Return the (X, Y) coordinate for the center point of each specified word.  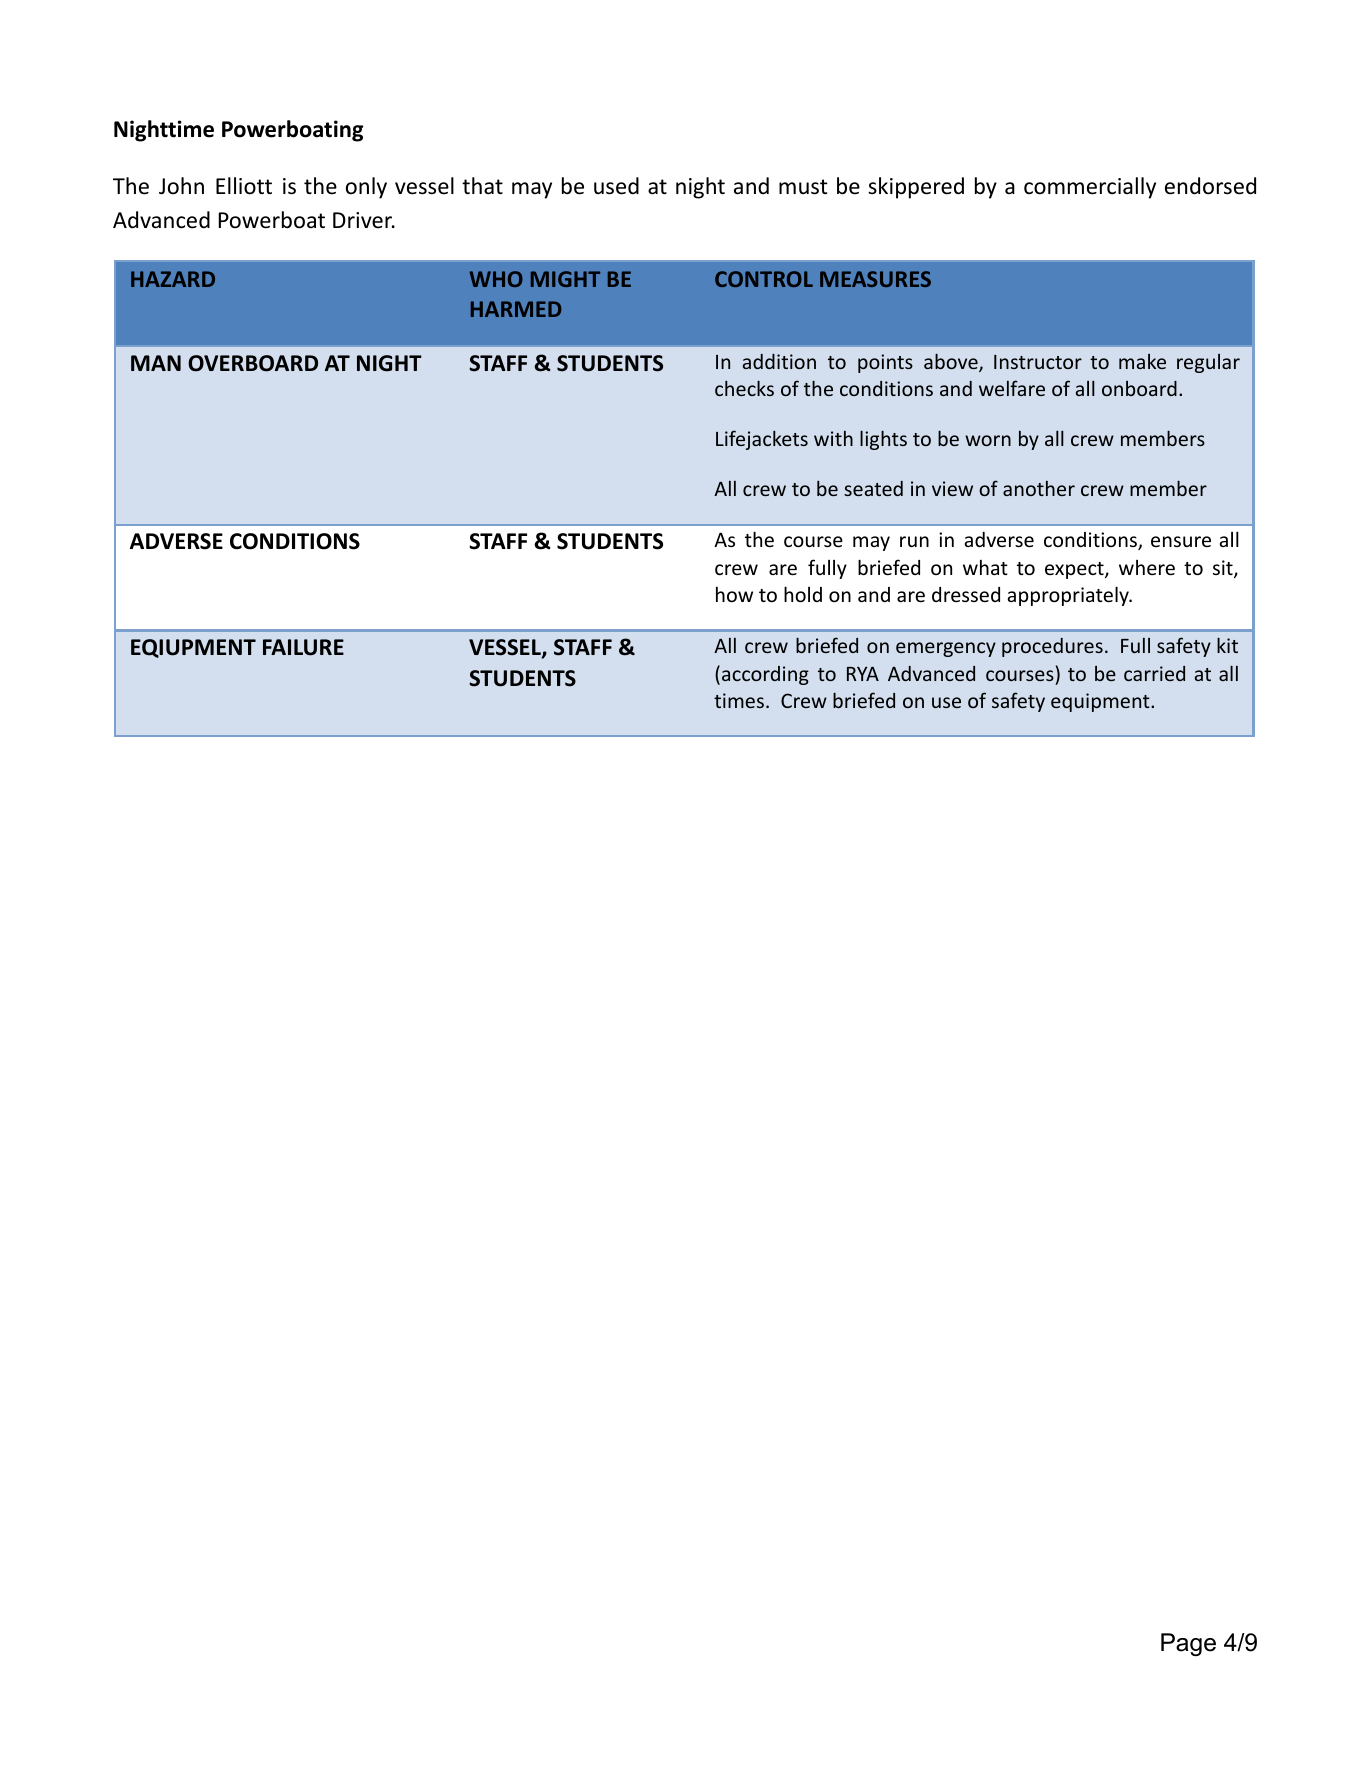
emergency (946, 649)
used (616, 186)
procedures (1052, 647)
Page (1188, 1644)
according (765, 675)
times (739, 700)
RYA (863, 674)
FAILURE (303, 647)
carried (1154, 673)
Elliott (244, 186)
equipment (1101, 702)
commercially (1090, 188)
